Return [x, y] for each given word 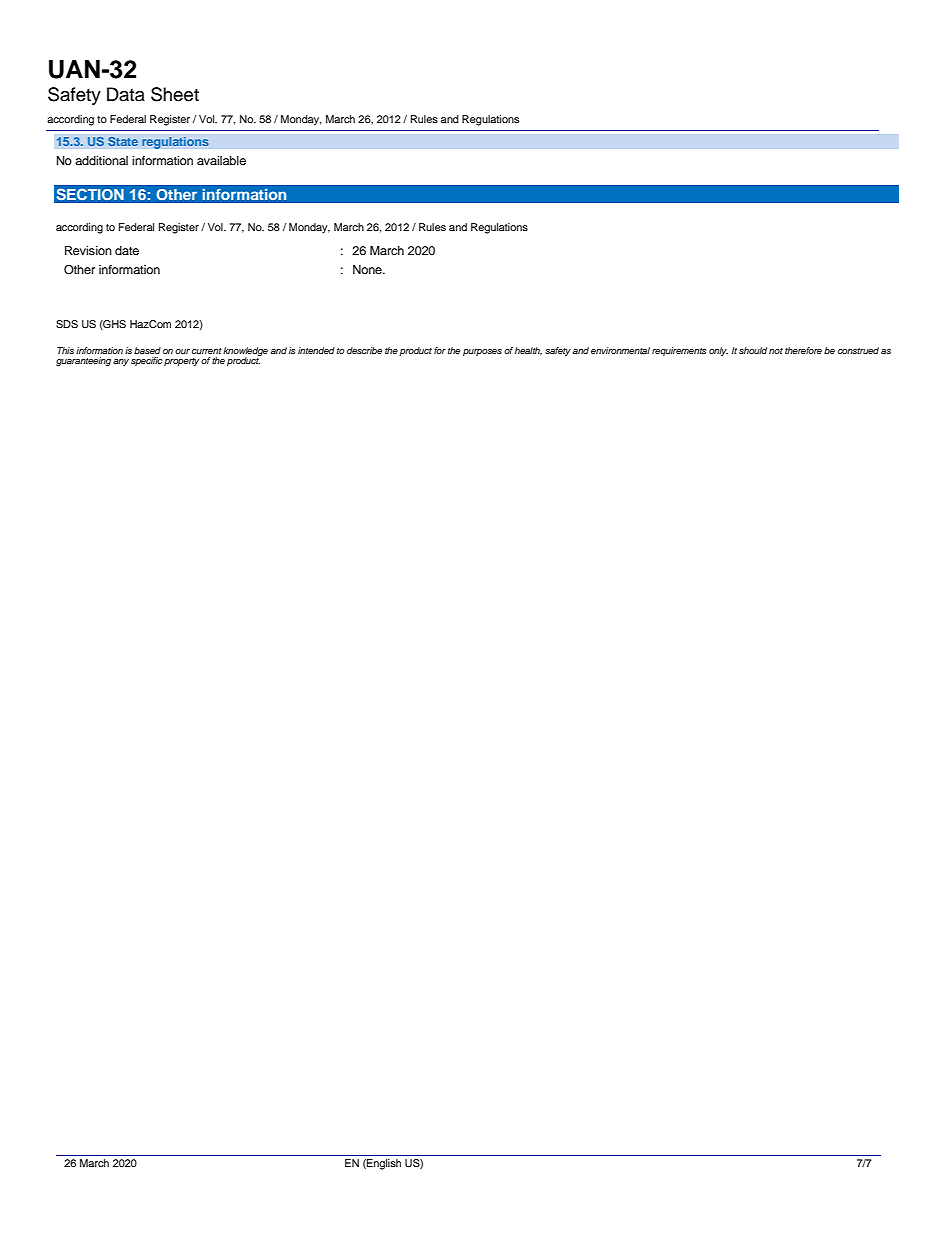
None [368, 269]
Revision [88, 250]
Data [126, 94]
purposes [482, 352]
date [127, 250]
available [221, 160]
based [147, 350]
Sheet [175, 94]
